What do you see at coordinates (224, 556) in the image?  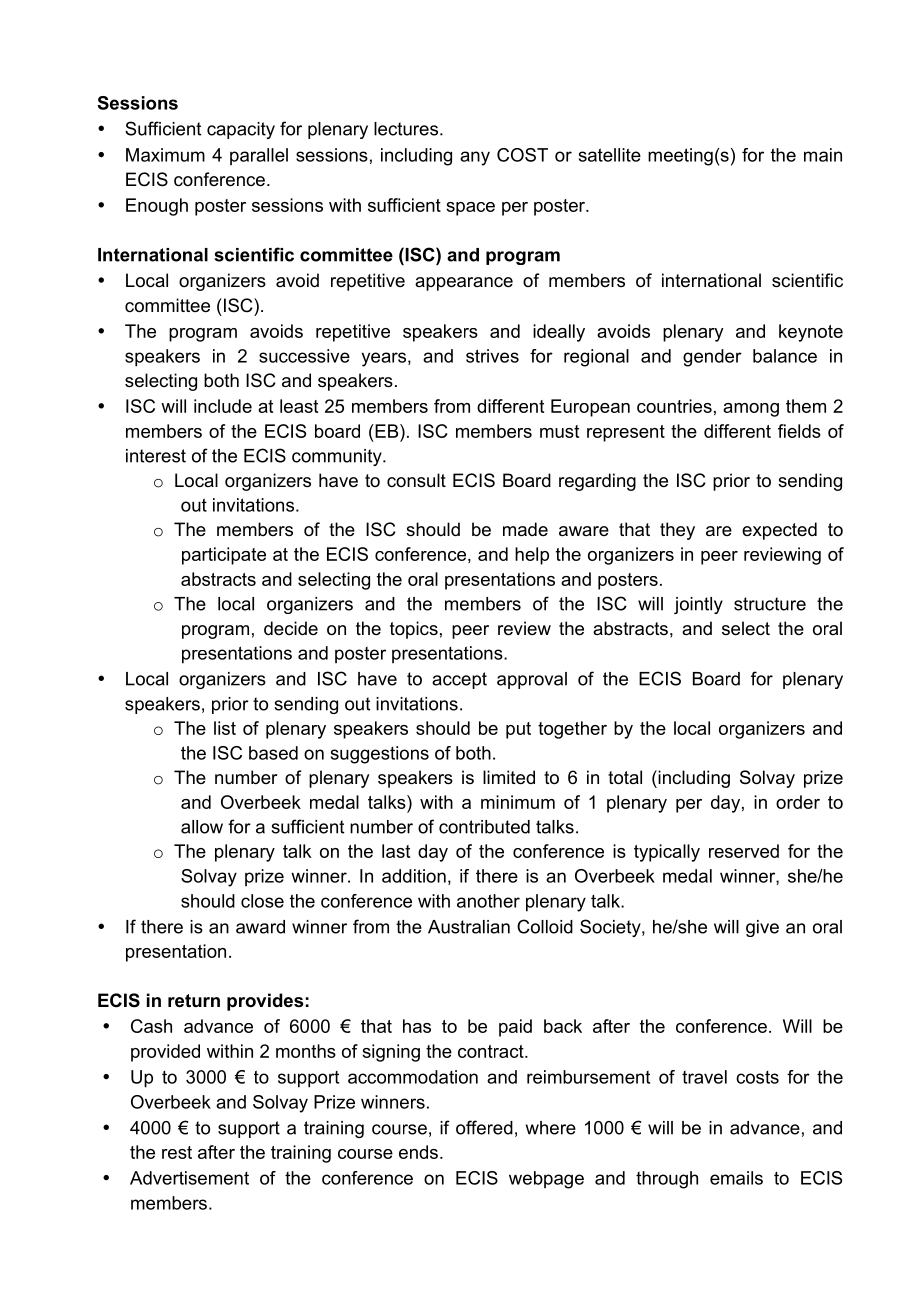 I see `participate` at bounding box center [224, 556].
